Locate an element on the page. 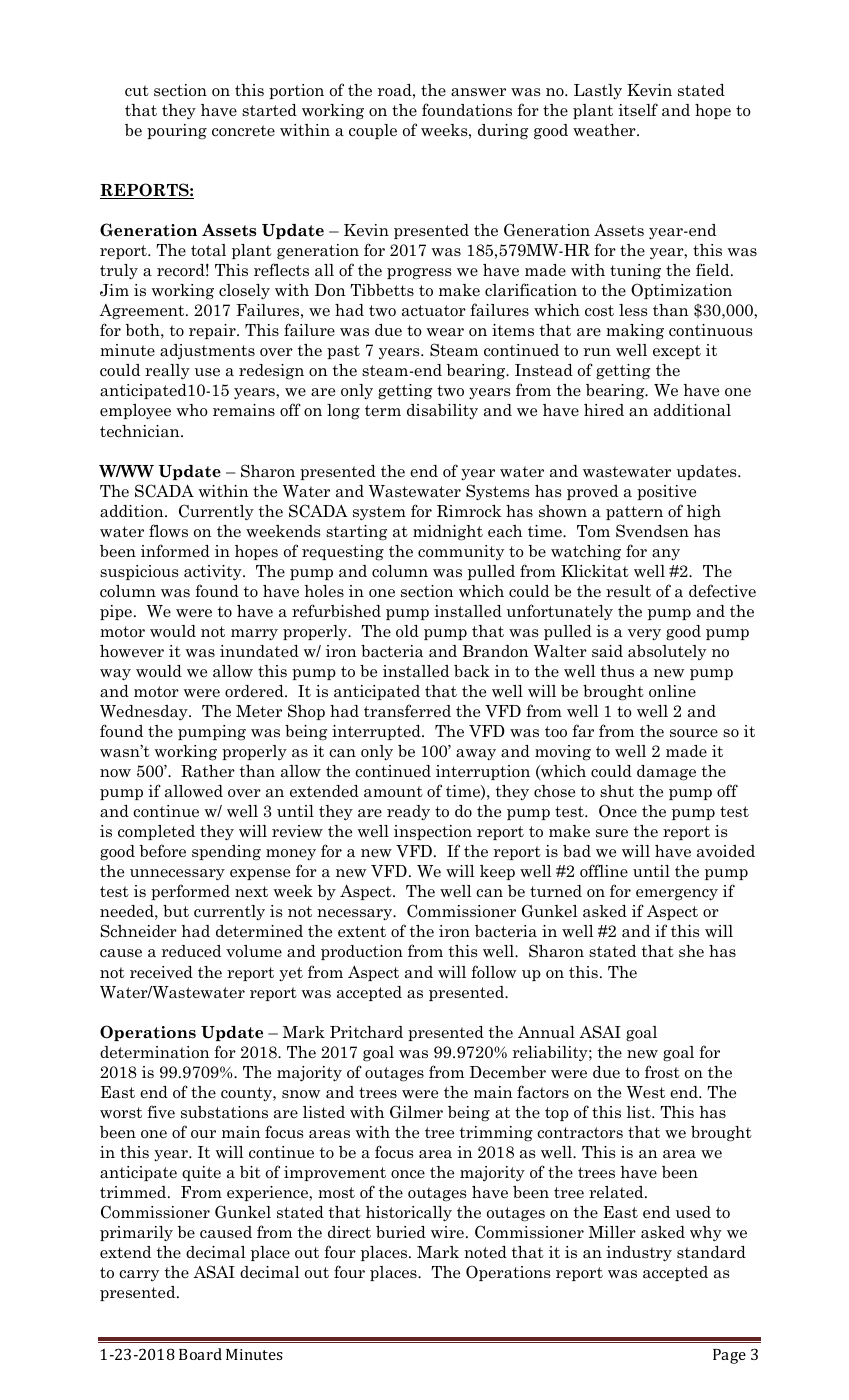 Image resolution: width=849 pixels, height=1400 pixels. itself is located at coordinates (638, 110).
